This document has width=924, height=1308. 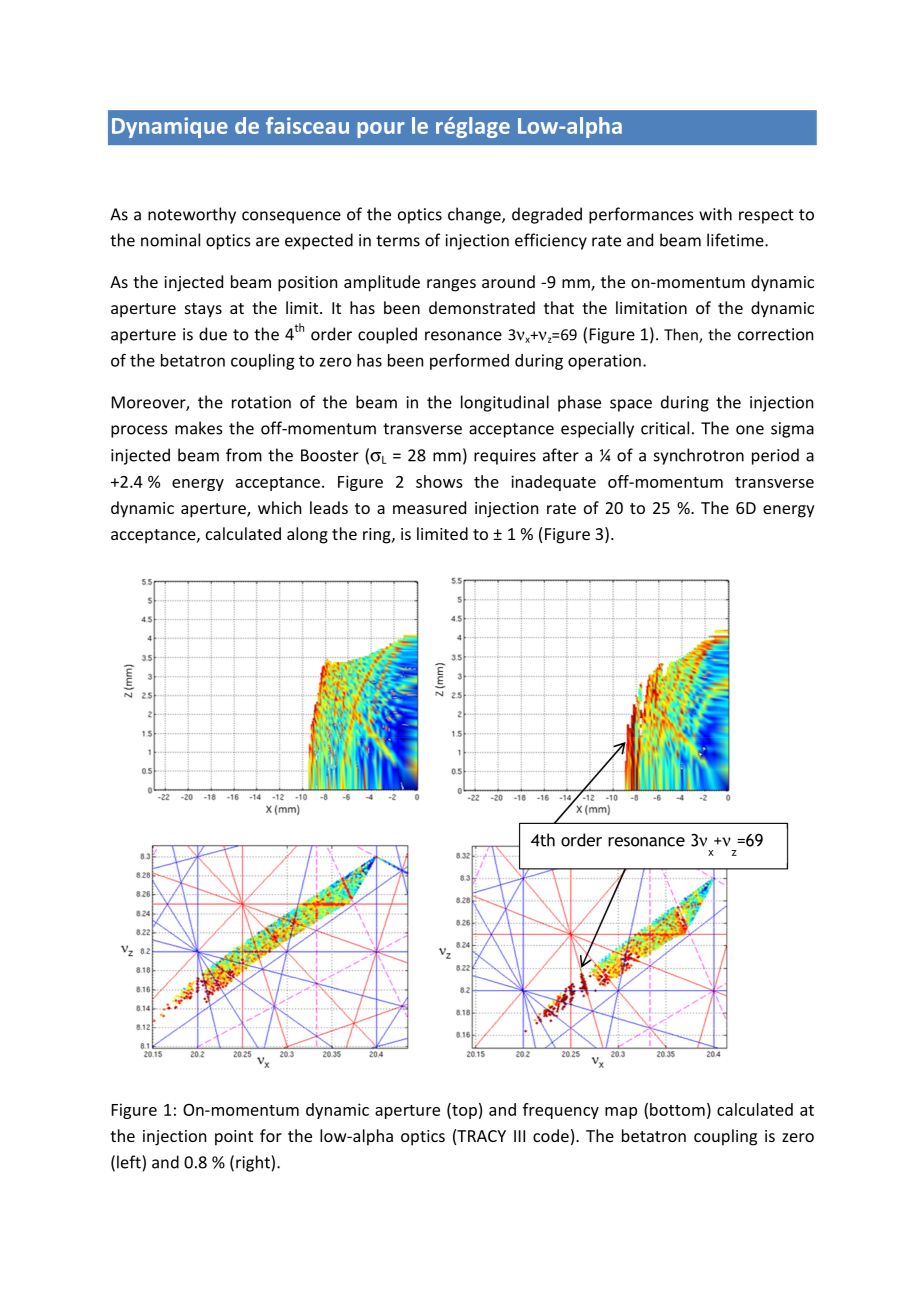 I want to click on III, so click(x=519, y=1136).
